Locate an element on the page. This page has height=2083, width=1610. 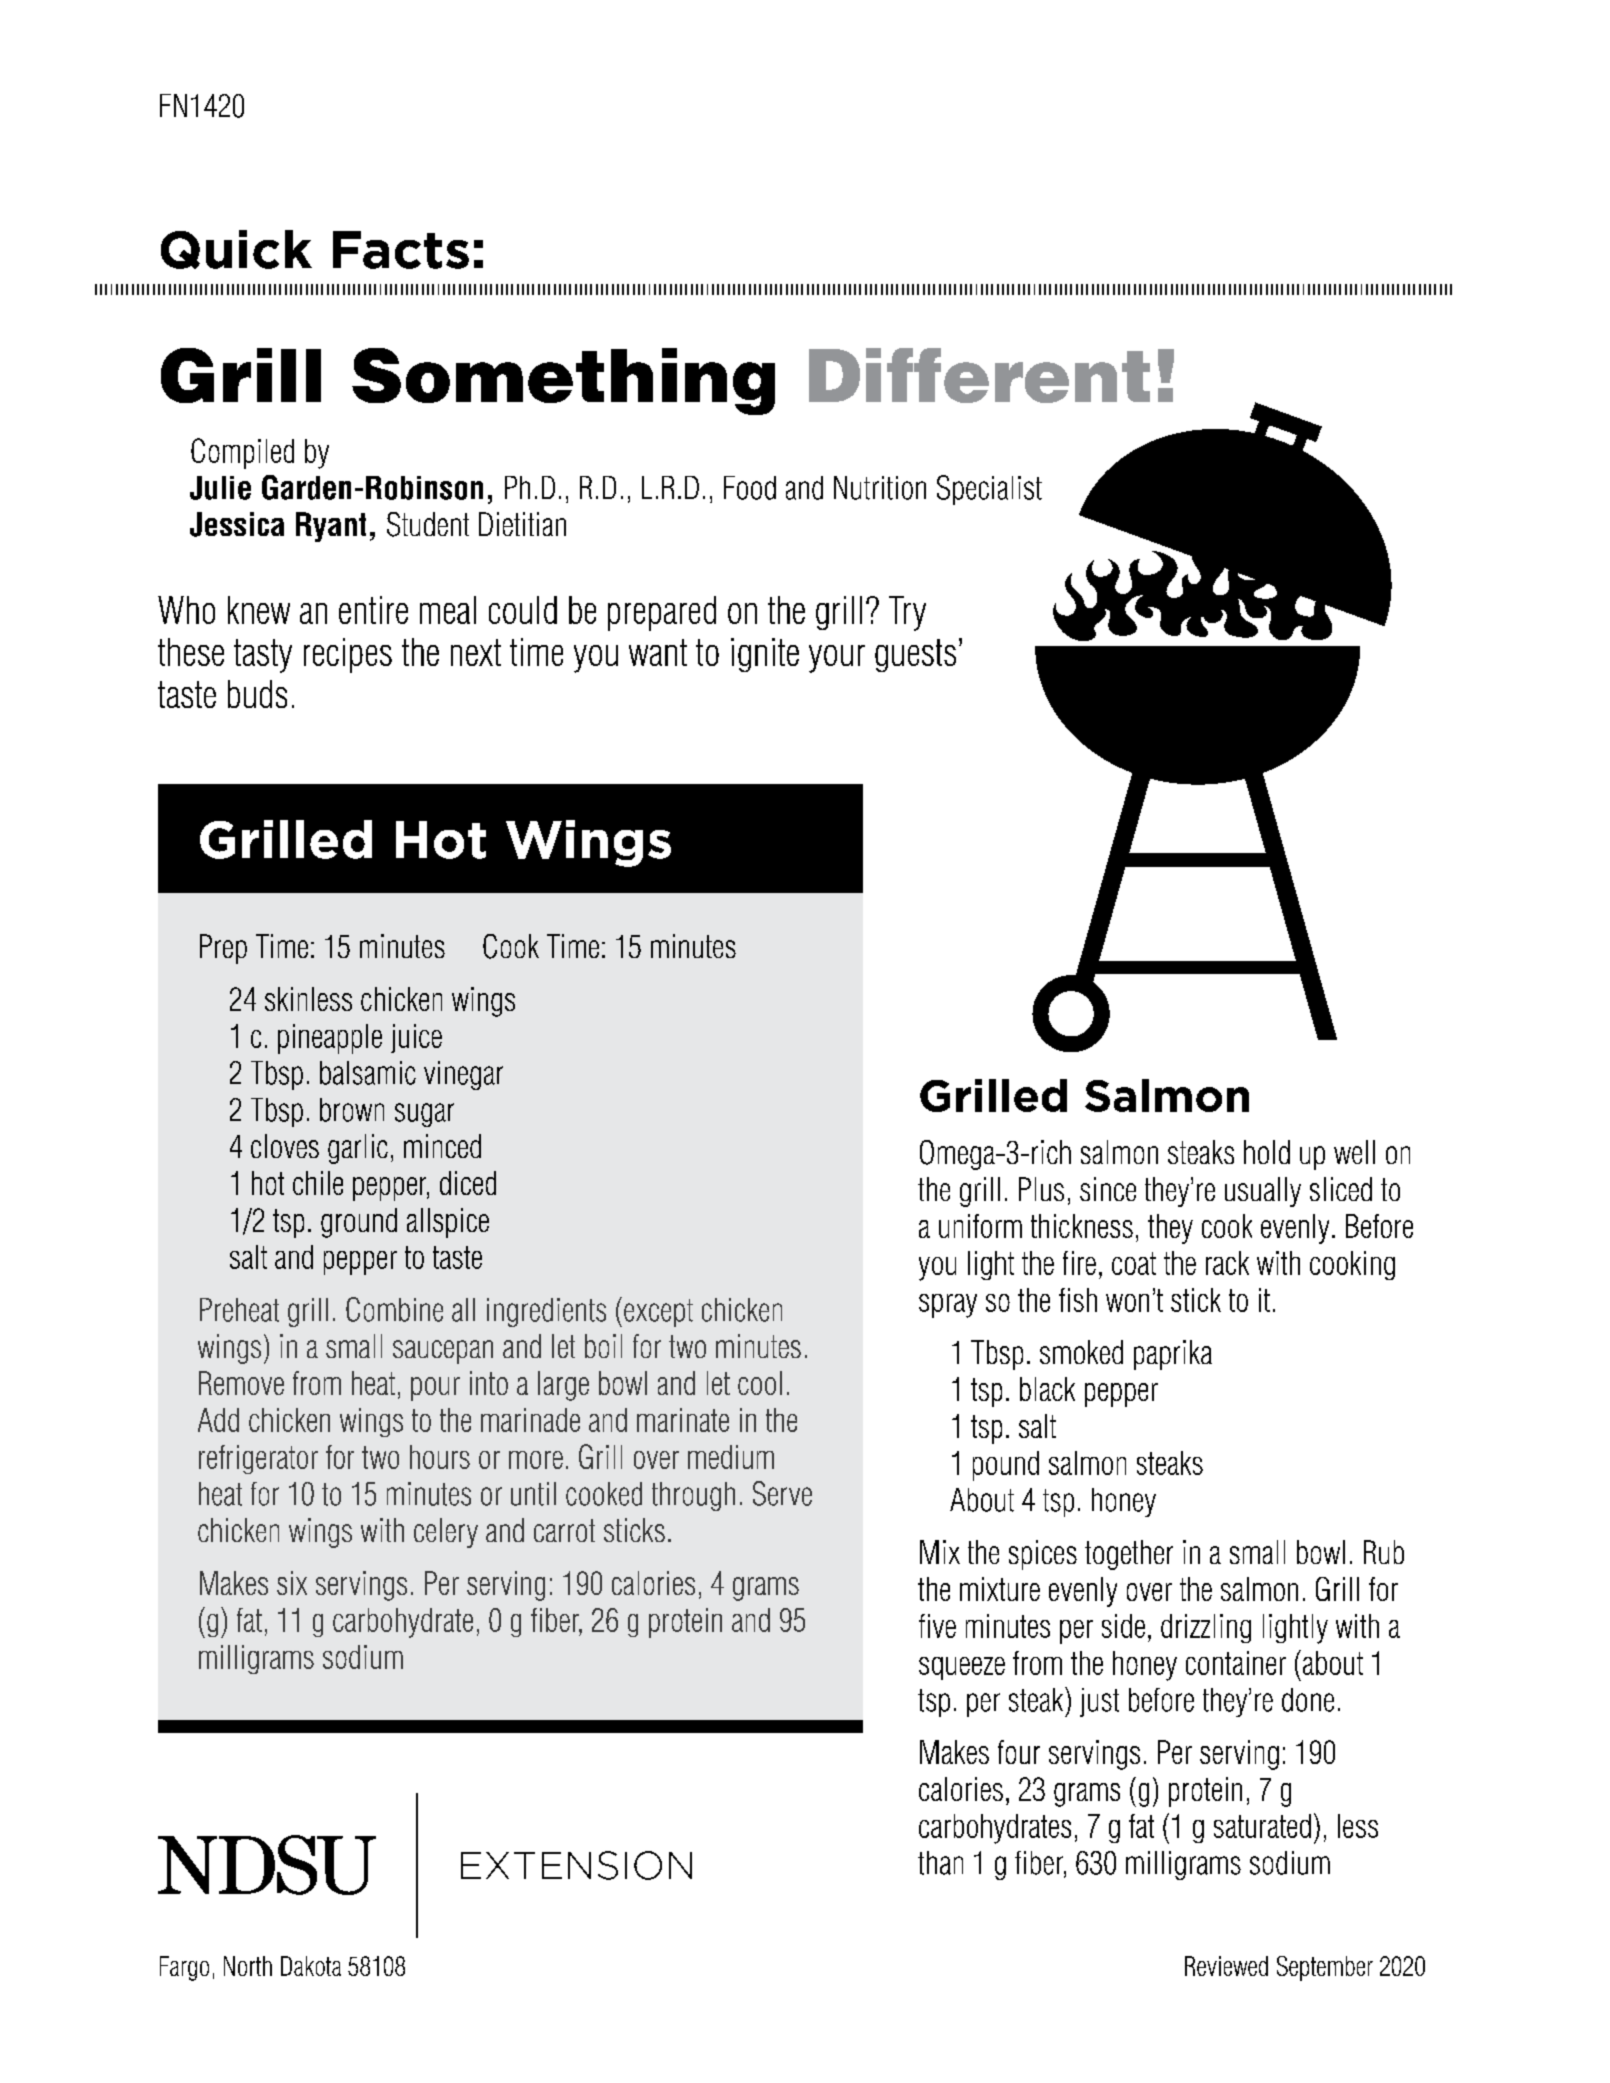
Different is located at coordinates (979, 375).
